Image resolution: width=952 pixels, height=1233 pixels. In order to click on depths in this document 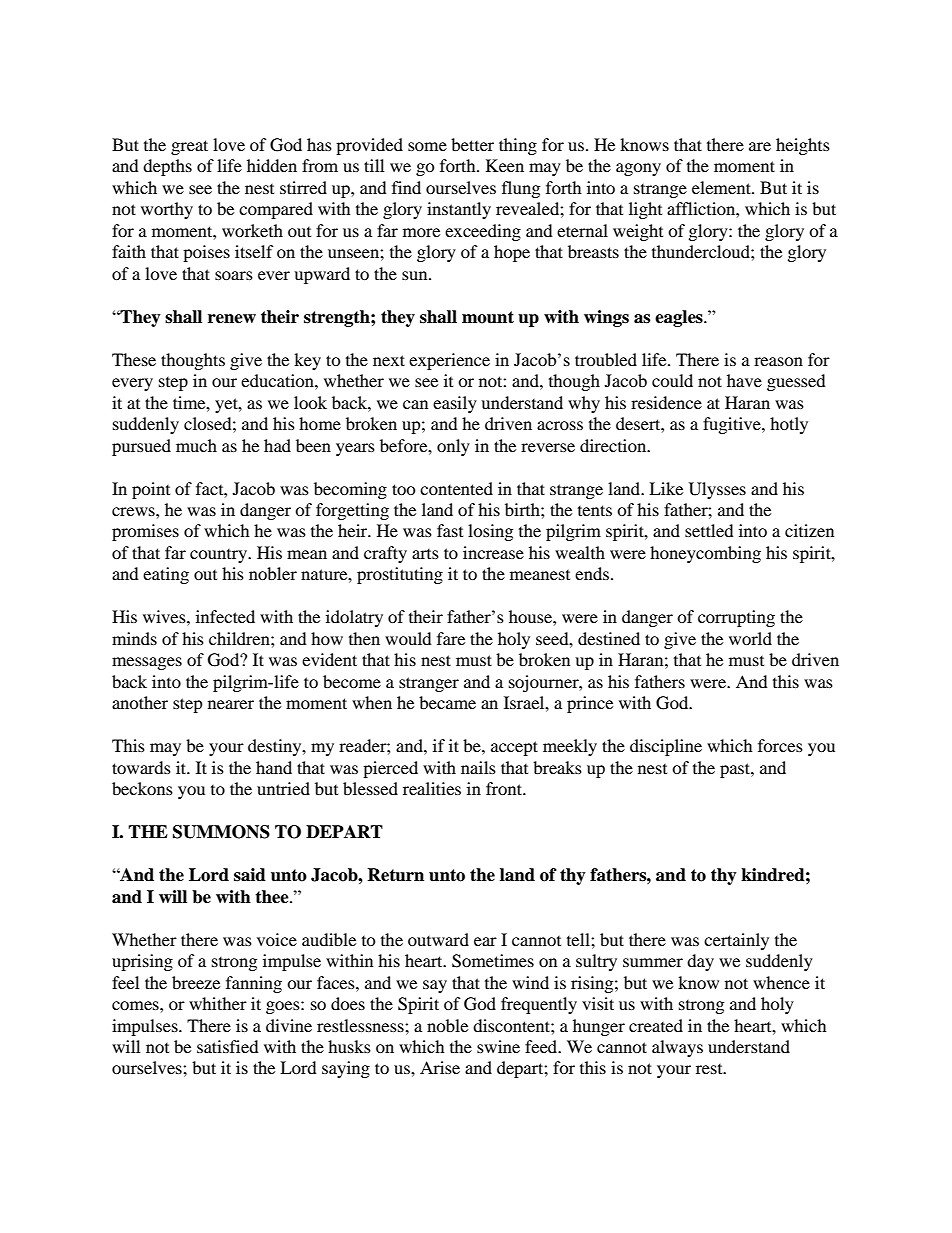, I will do `click(167, 167)`.
